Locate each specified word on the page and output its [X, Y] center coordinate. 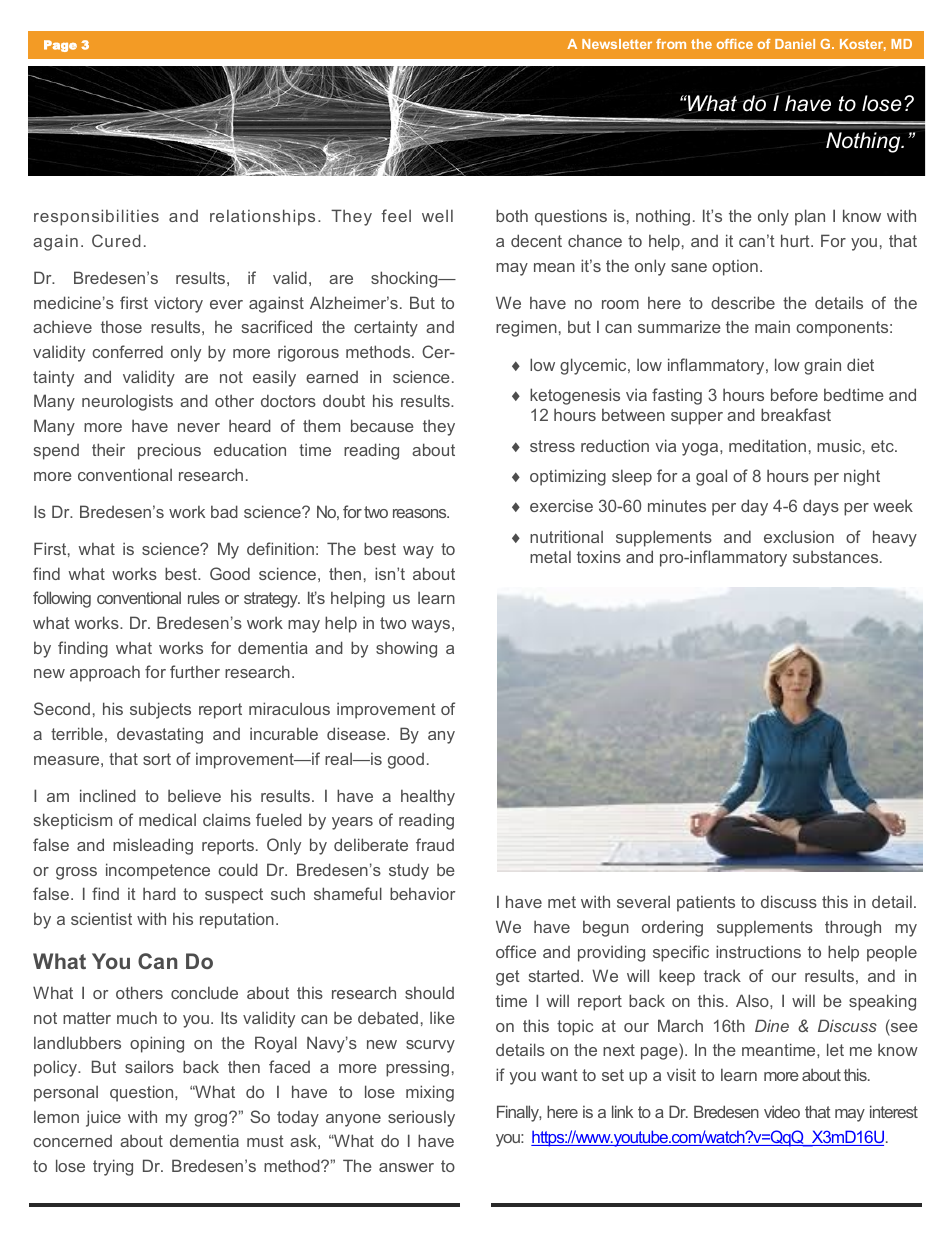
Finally [519, 1113]
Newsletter [617, 44]
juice [103, 1118]
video [782, 1111]
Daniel [795, 44]
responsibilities [96, 217]
